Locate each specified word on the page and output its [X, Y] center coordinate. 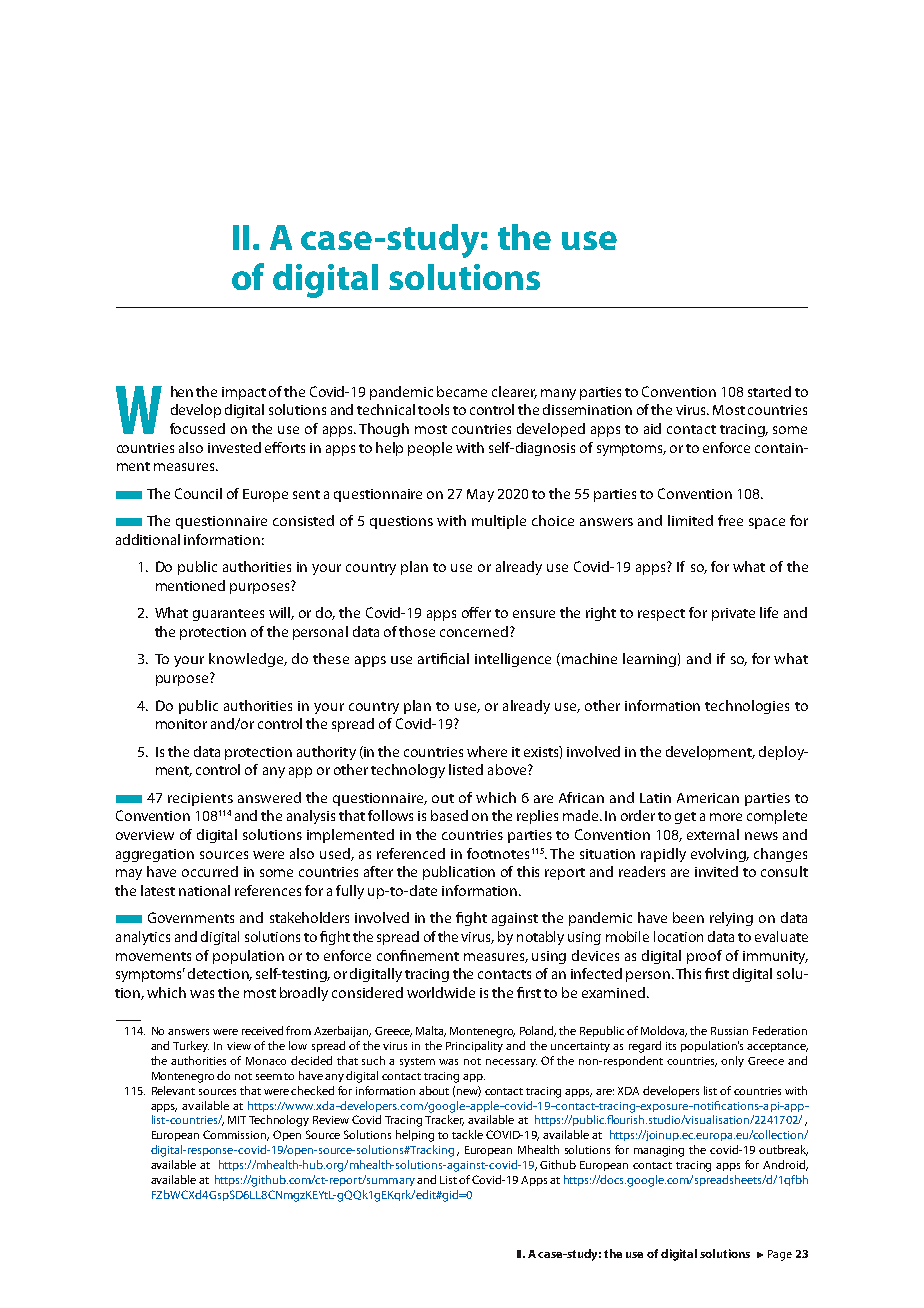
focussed [197, 428]
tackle [467, 1134]
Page [780, 1255]
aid [652, 428]
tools [433, 409]
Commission [236, 1135]
